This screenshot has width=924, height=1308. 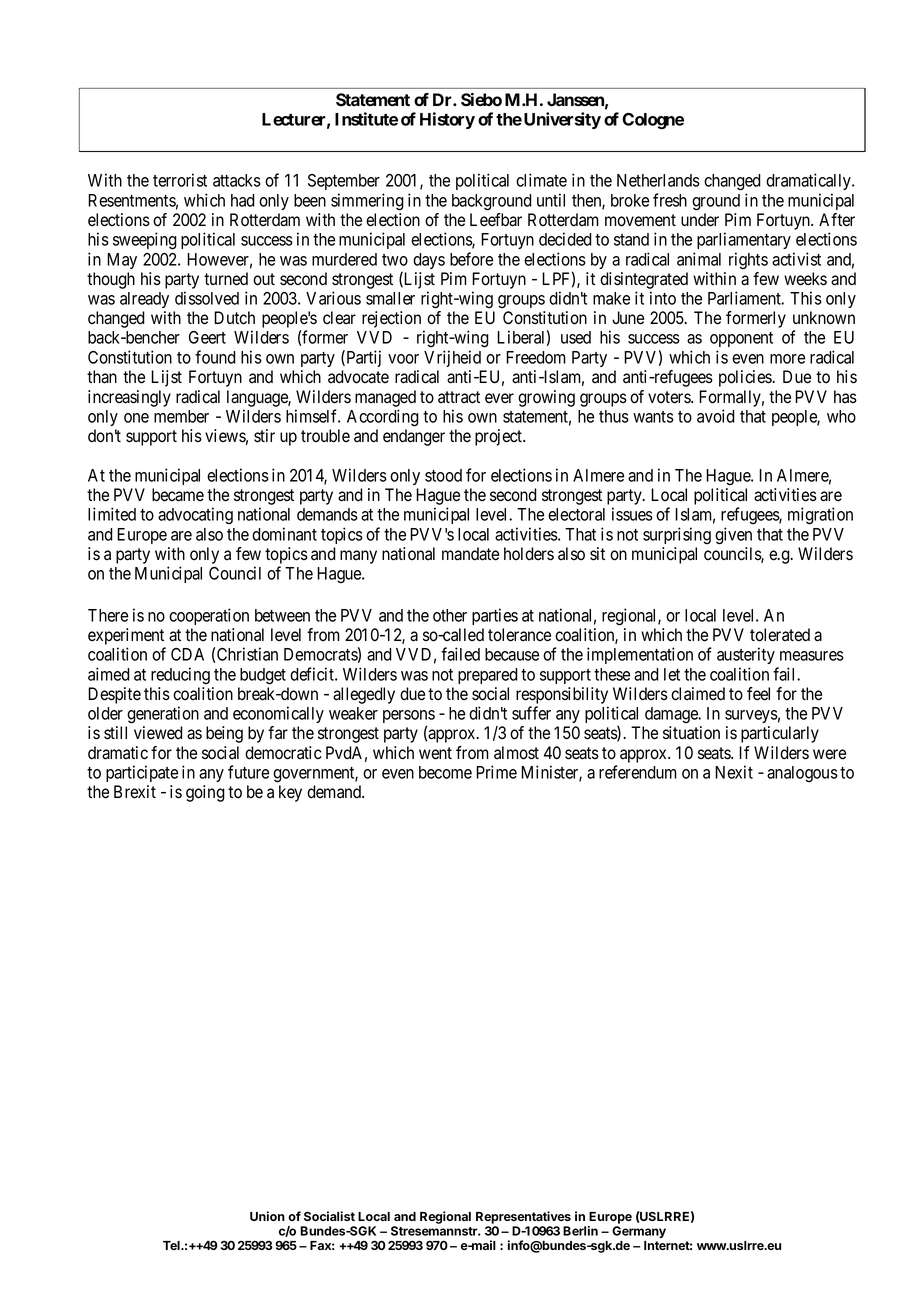 I want to click on prepared, so click(x=488, y=676).
